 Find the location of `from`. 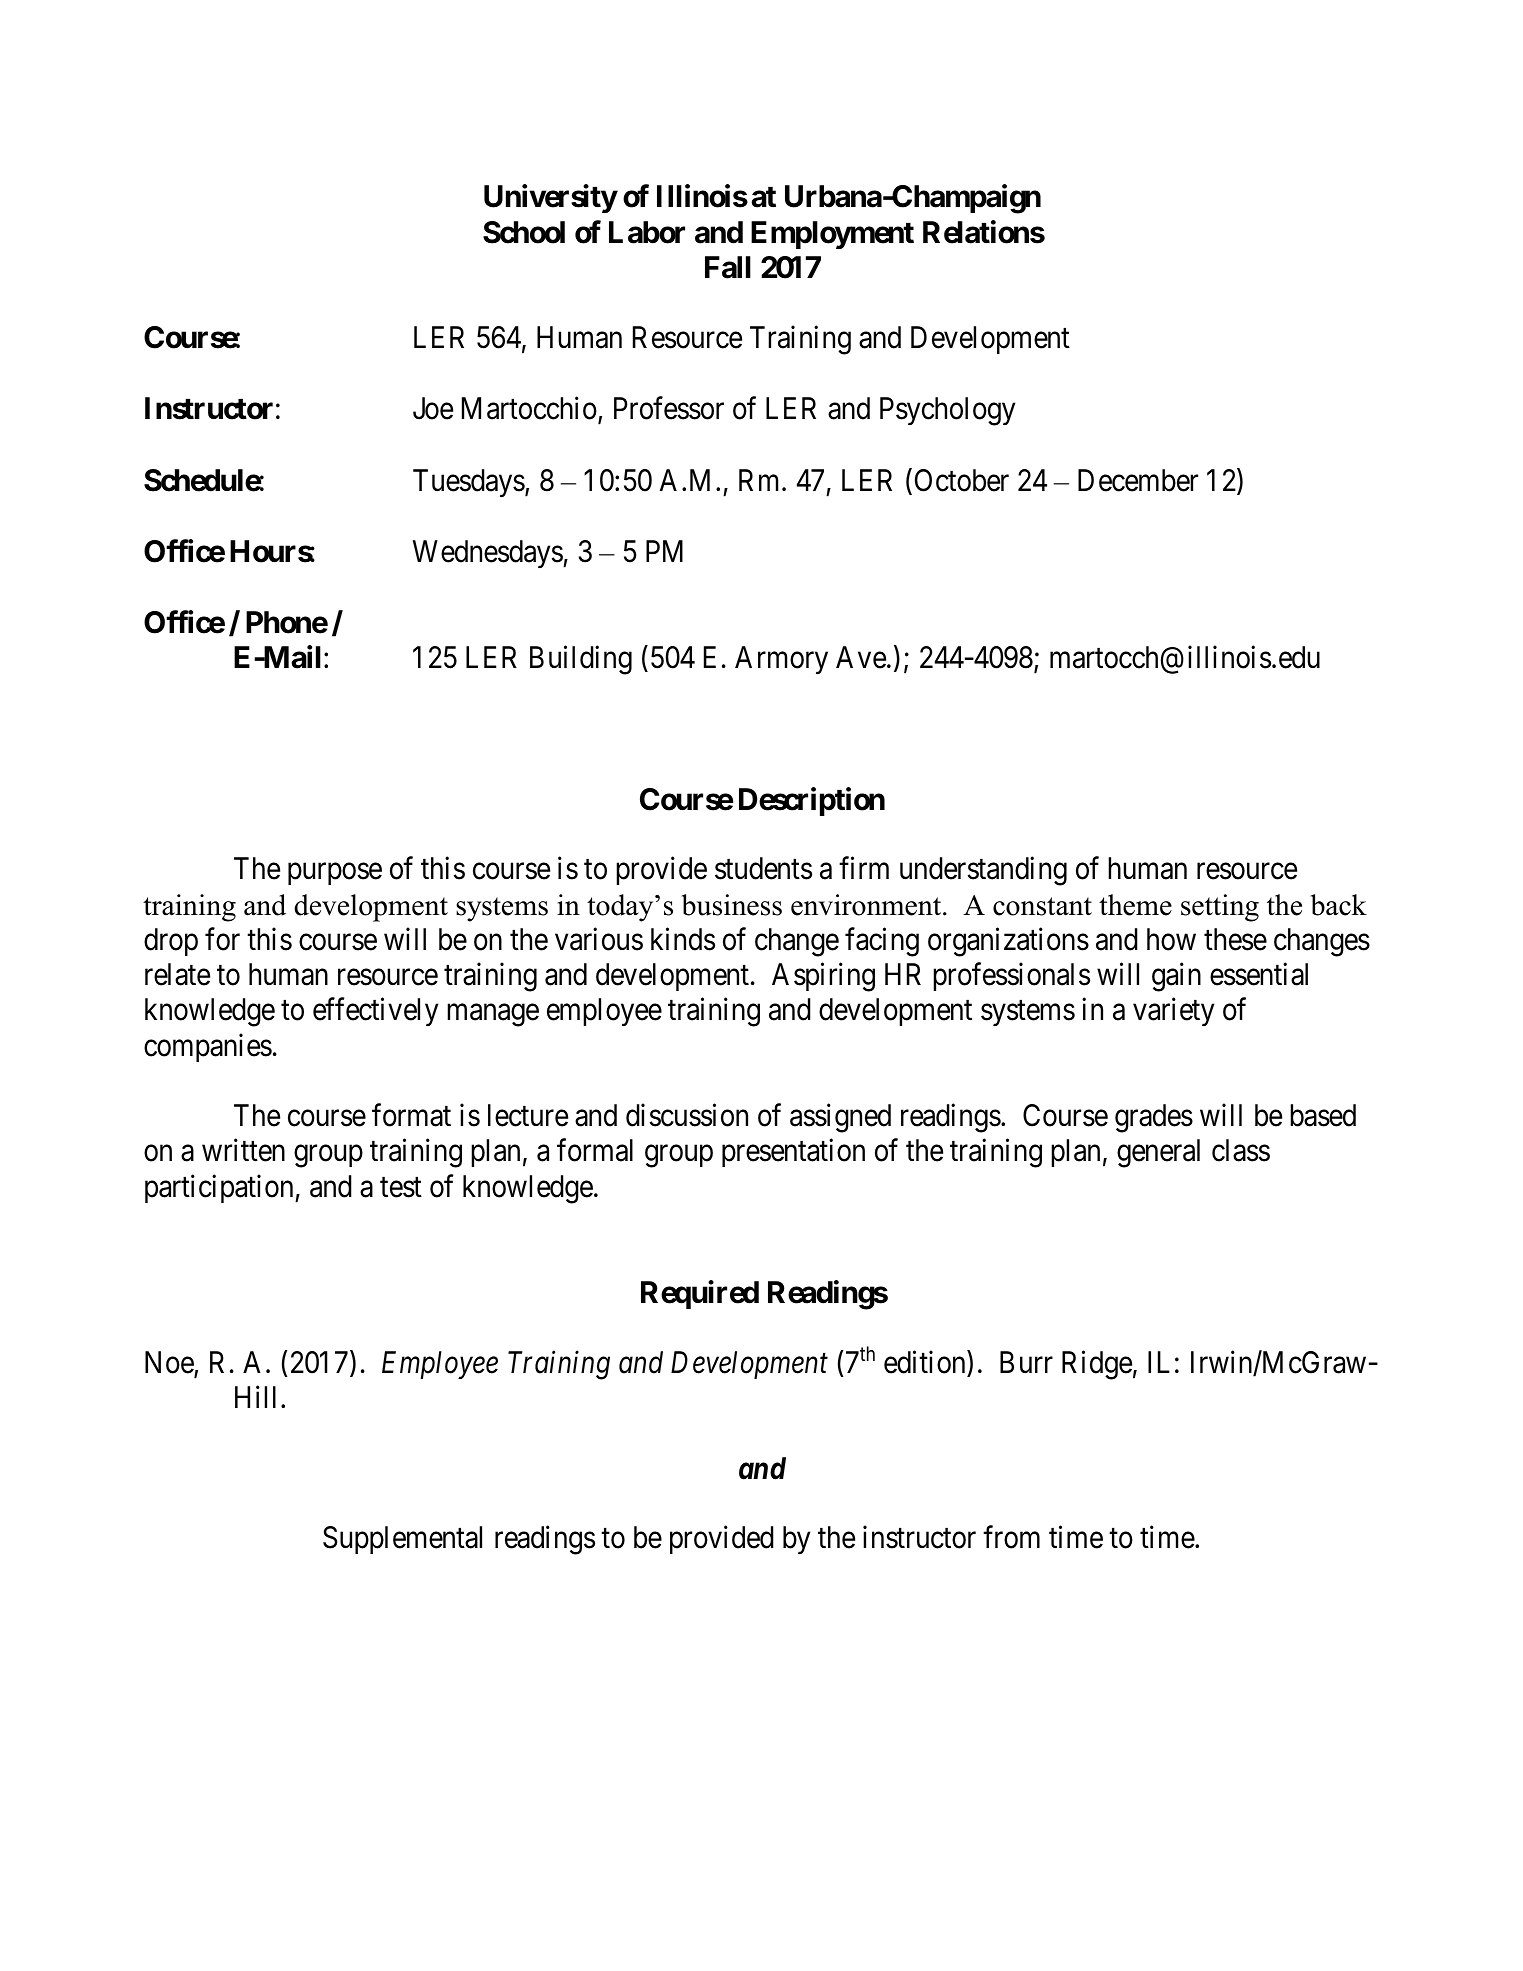

from is located at coordinates (1011, 1537).
